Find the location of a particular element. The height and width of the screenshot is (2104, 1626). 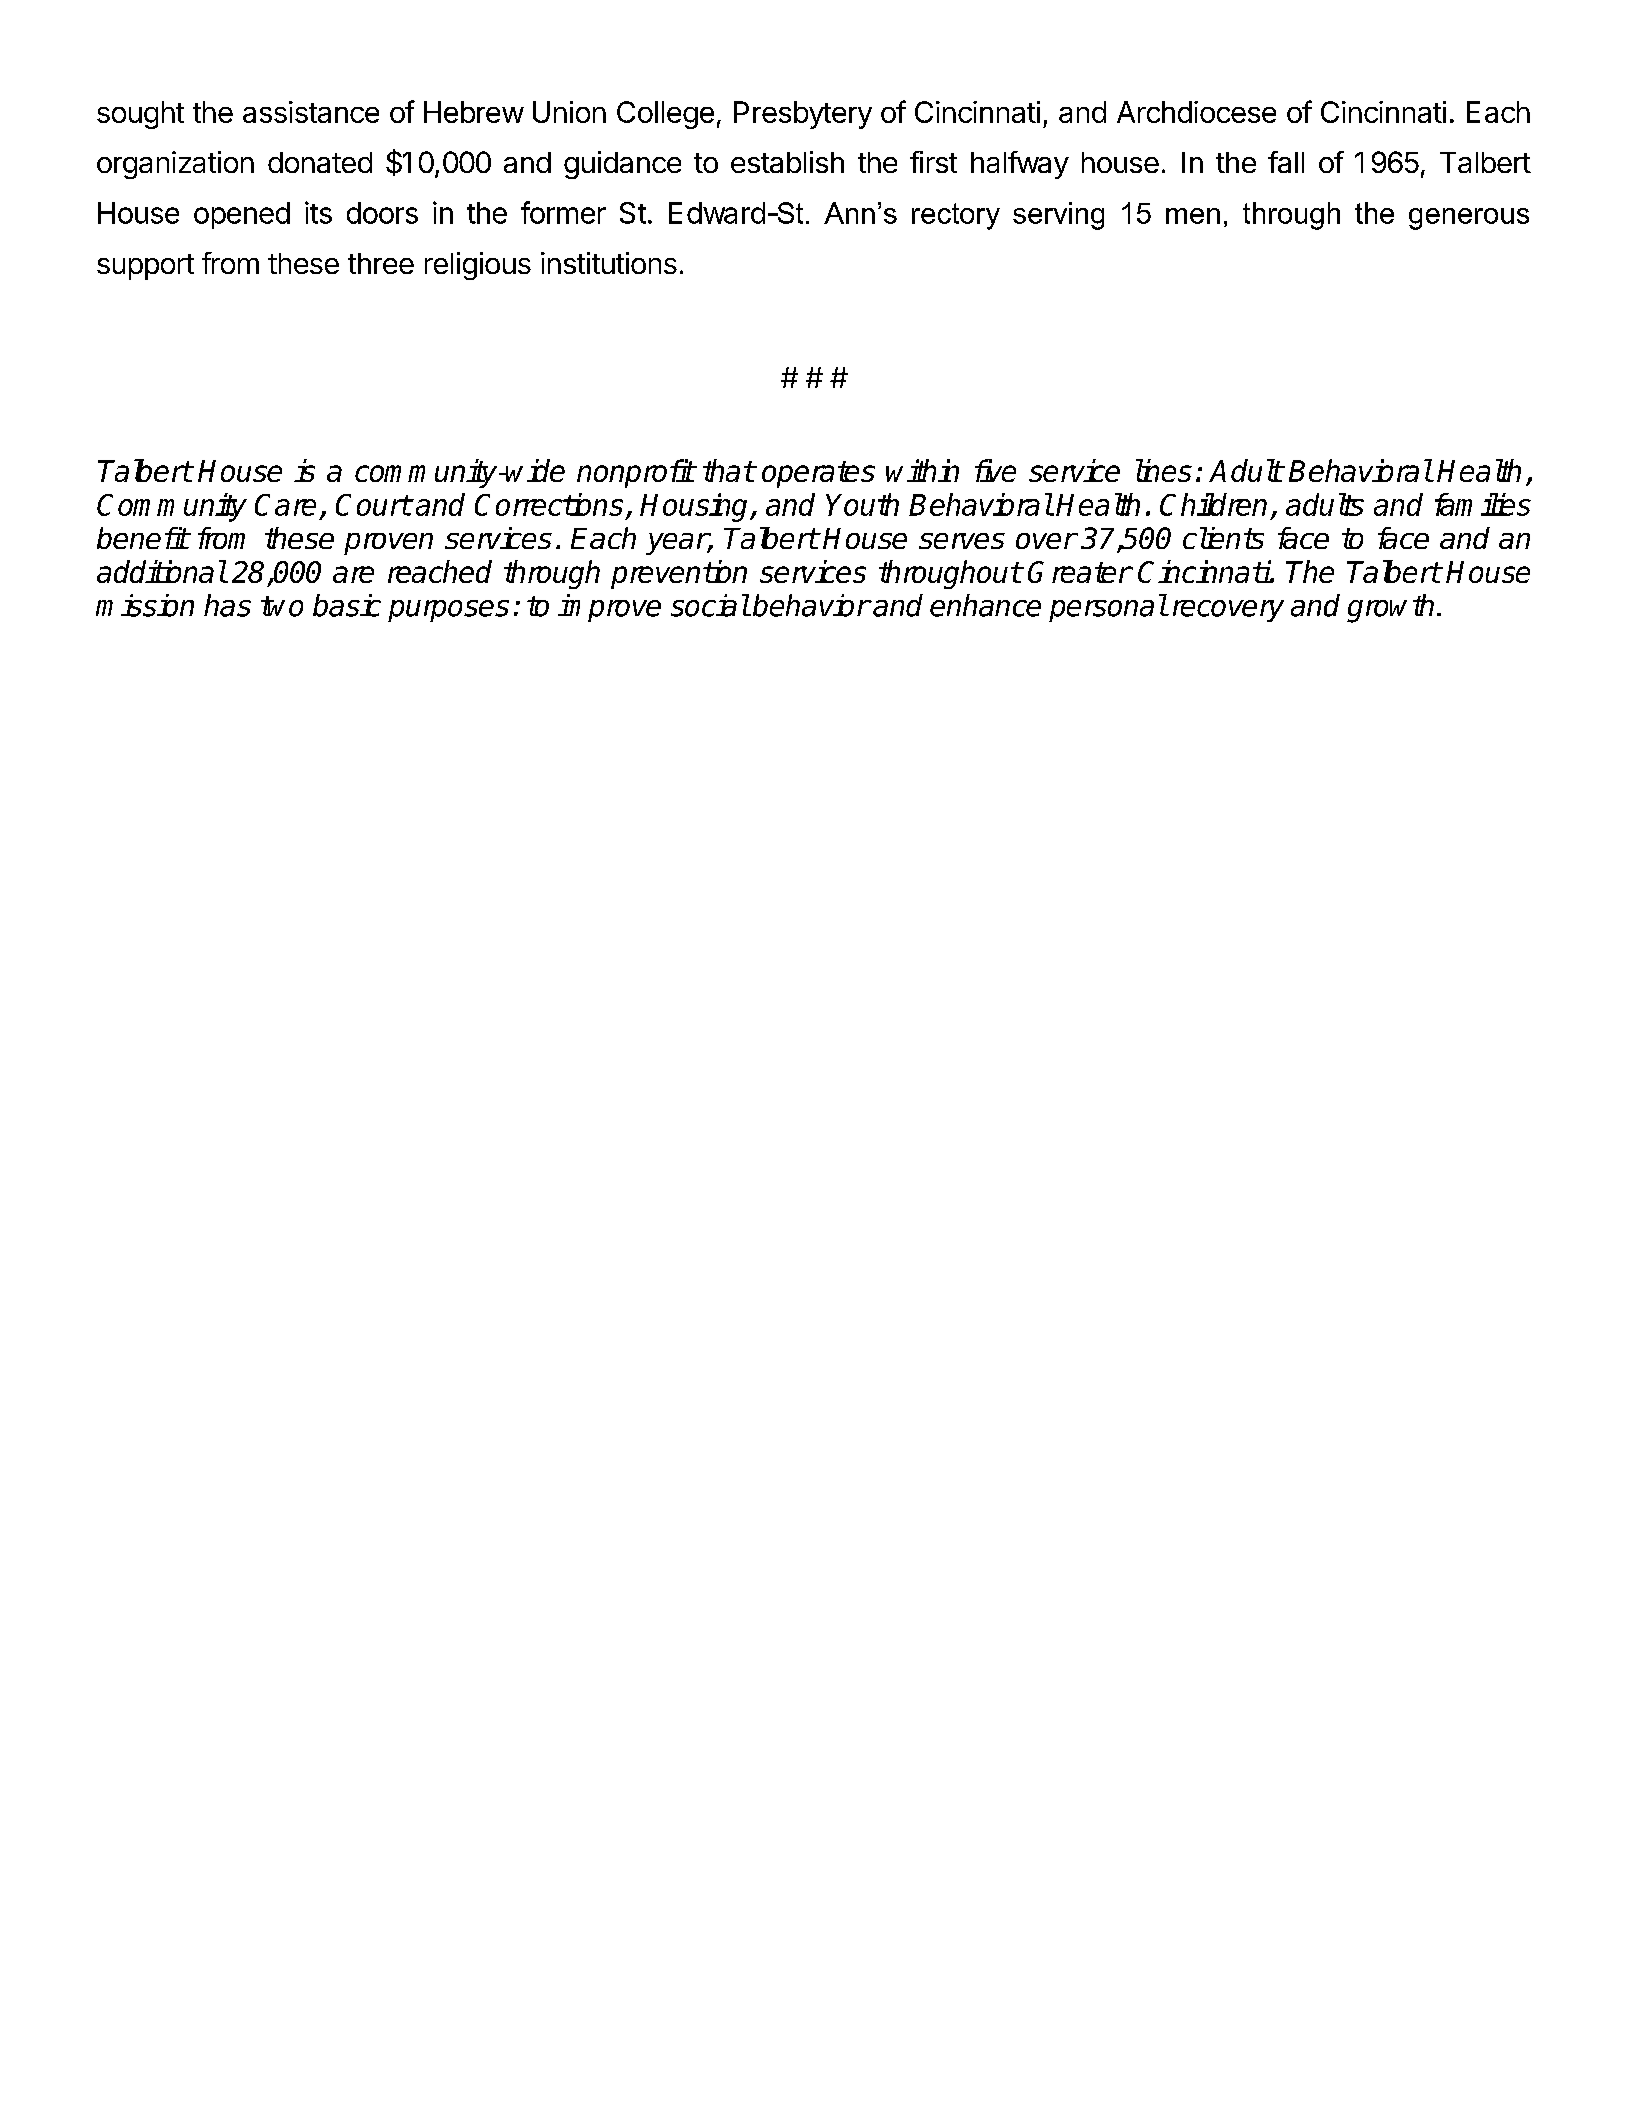

institutions is located at coordinates (609, 263).
